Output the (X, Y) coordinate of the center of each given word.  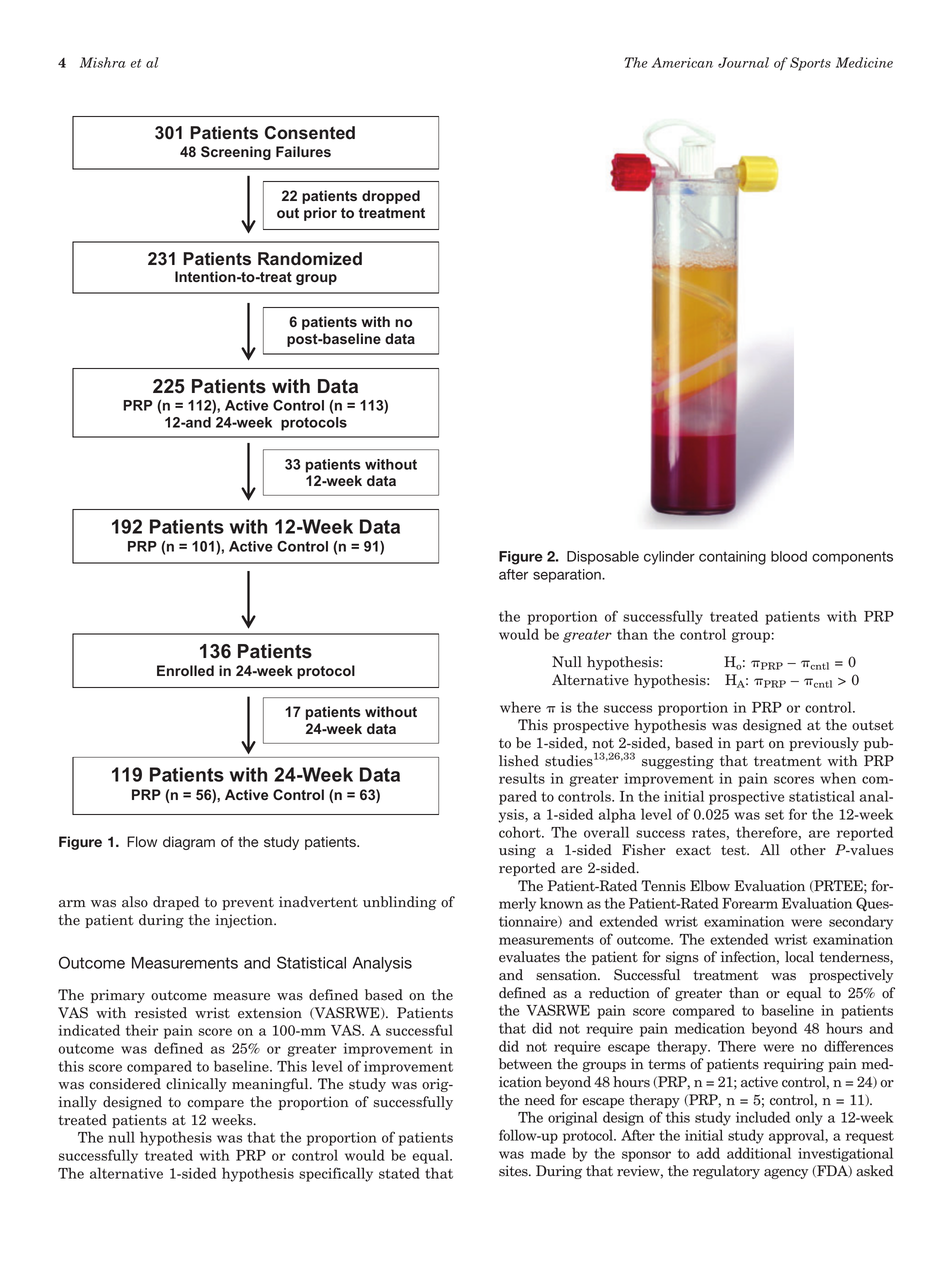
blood (789, 556)
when (838, 778)
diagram (189, 843)
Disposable (603, 558)
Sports (810, 64)
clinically (196, 1085)
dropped (391, 197)
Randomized (310, 259)
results (522, 778)
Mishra (103, 62)
